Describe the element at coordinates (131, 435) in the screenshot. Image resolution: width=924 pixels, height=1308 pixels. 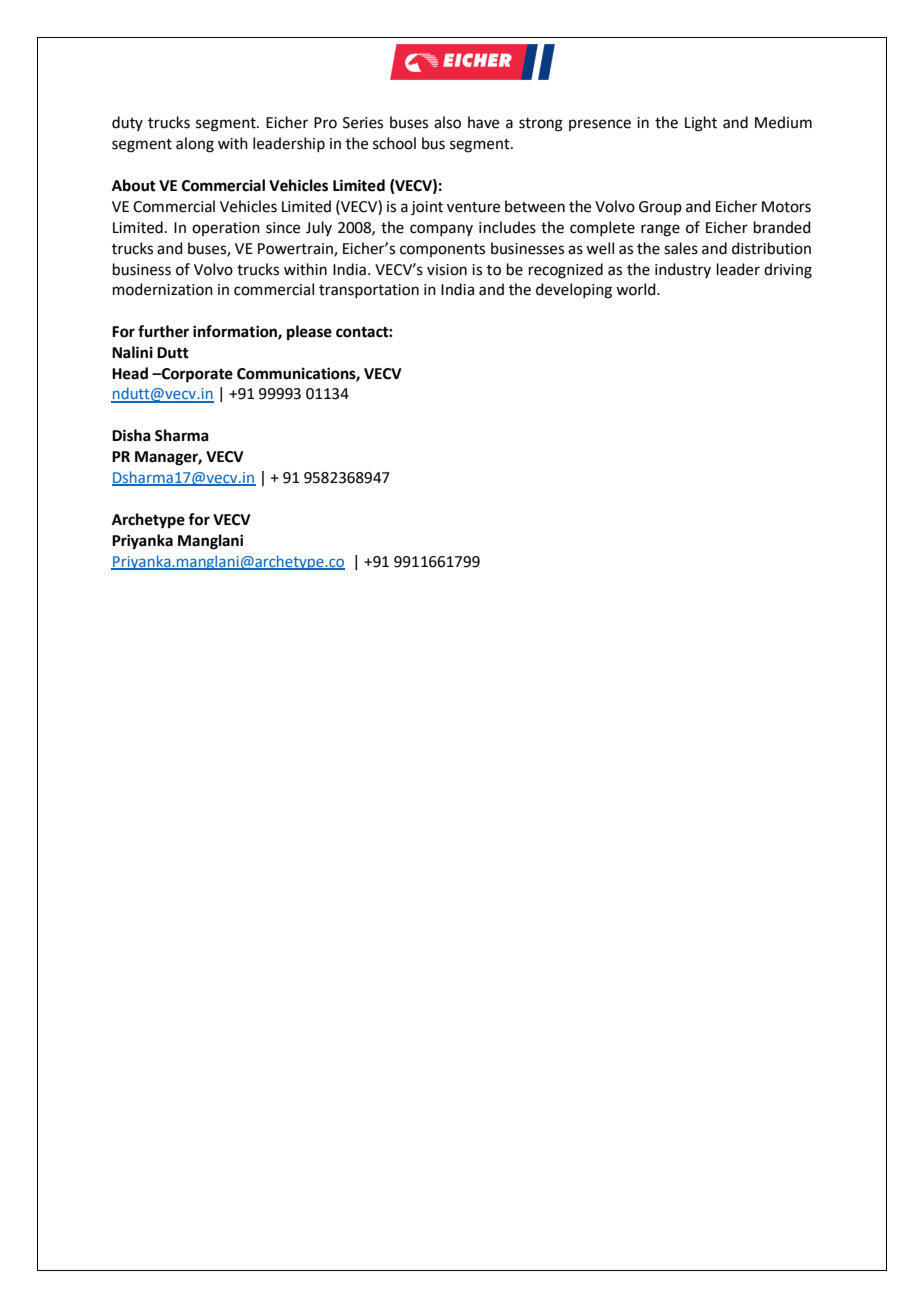
I see `Disha` at that location.
